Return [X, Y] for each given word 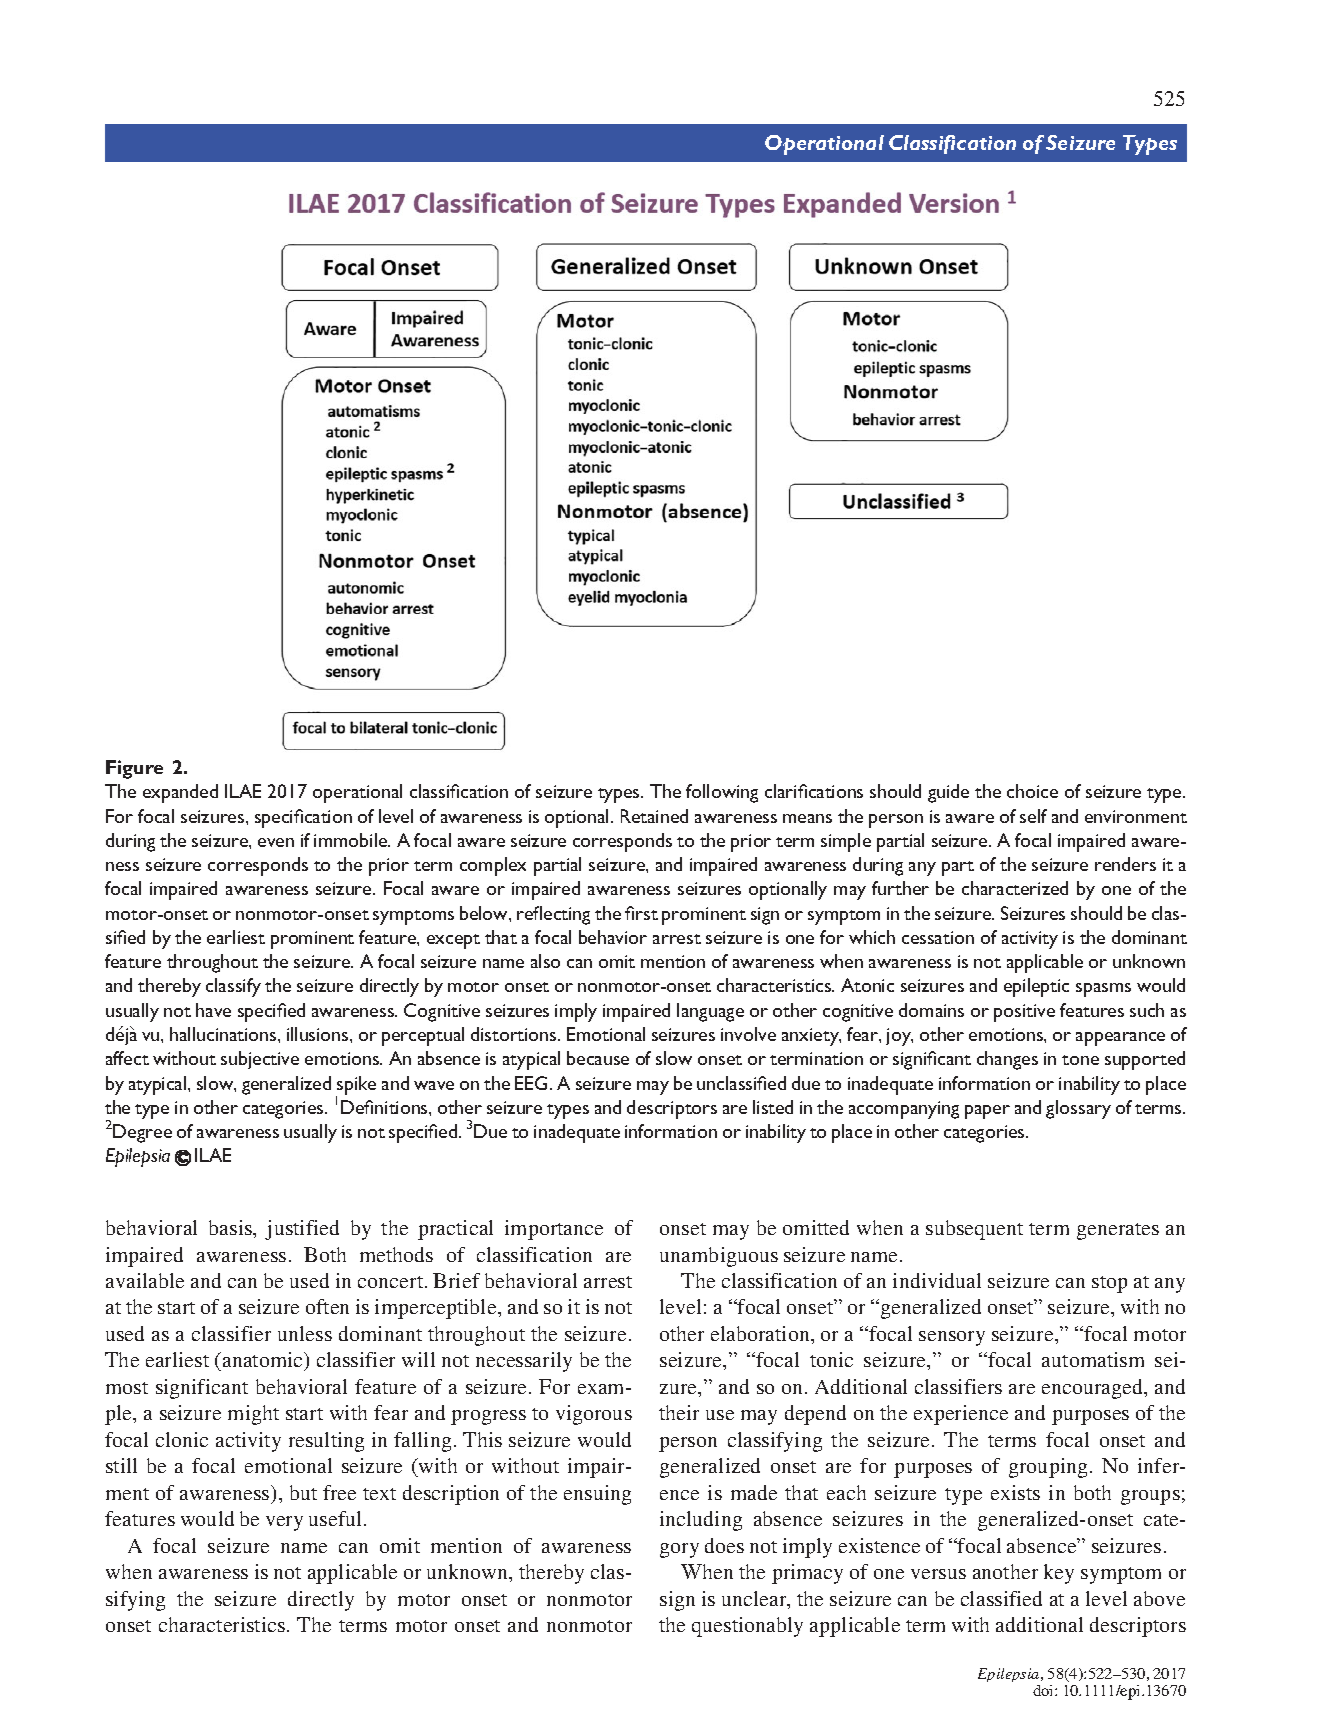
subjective [260, 1060]
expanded [180, 793]
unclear [755, 1600]
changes [1007, 1060]
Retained [654, 816]
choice [1032, 791]
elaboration [761, 1333]
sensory [952, 1338]
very [284, 1523]
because [598, 1058]
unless [305, 1333]
